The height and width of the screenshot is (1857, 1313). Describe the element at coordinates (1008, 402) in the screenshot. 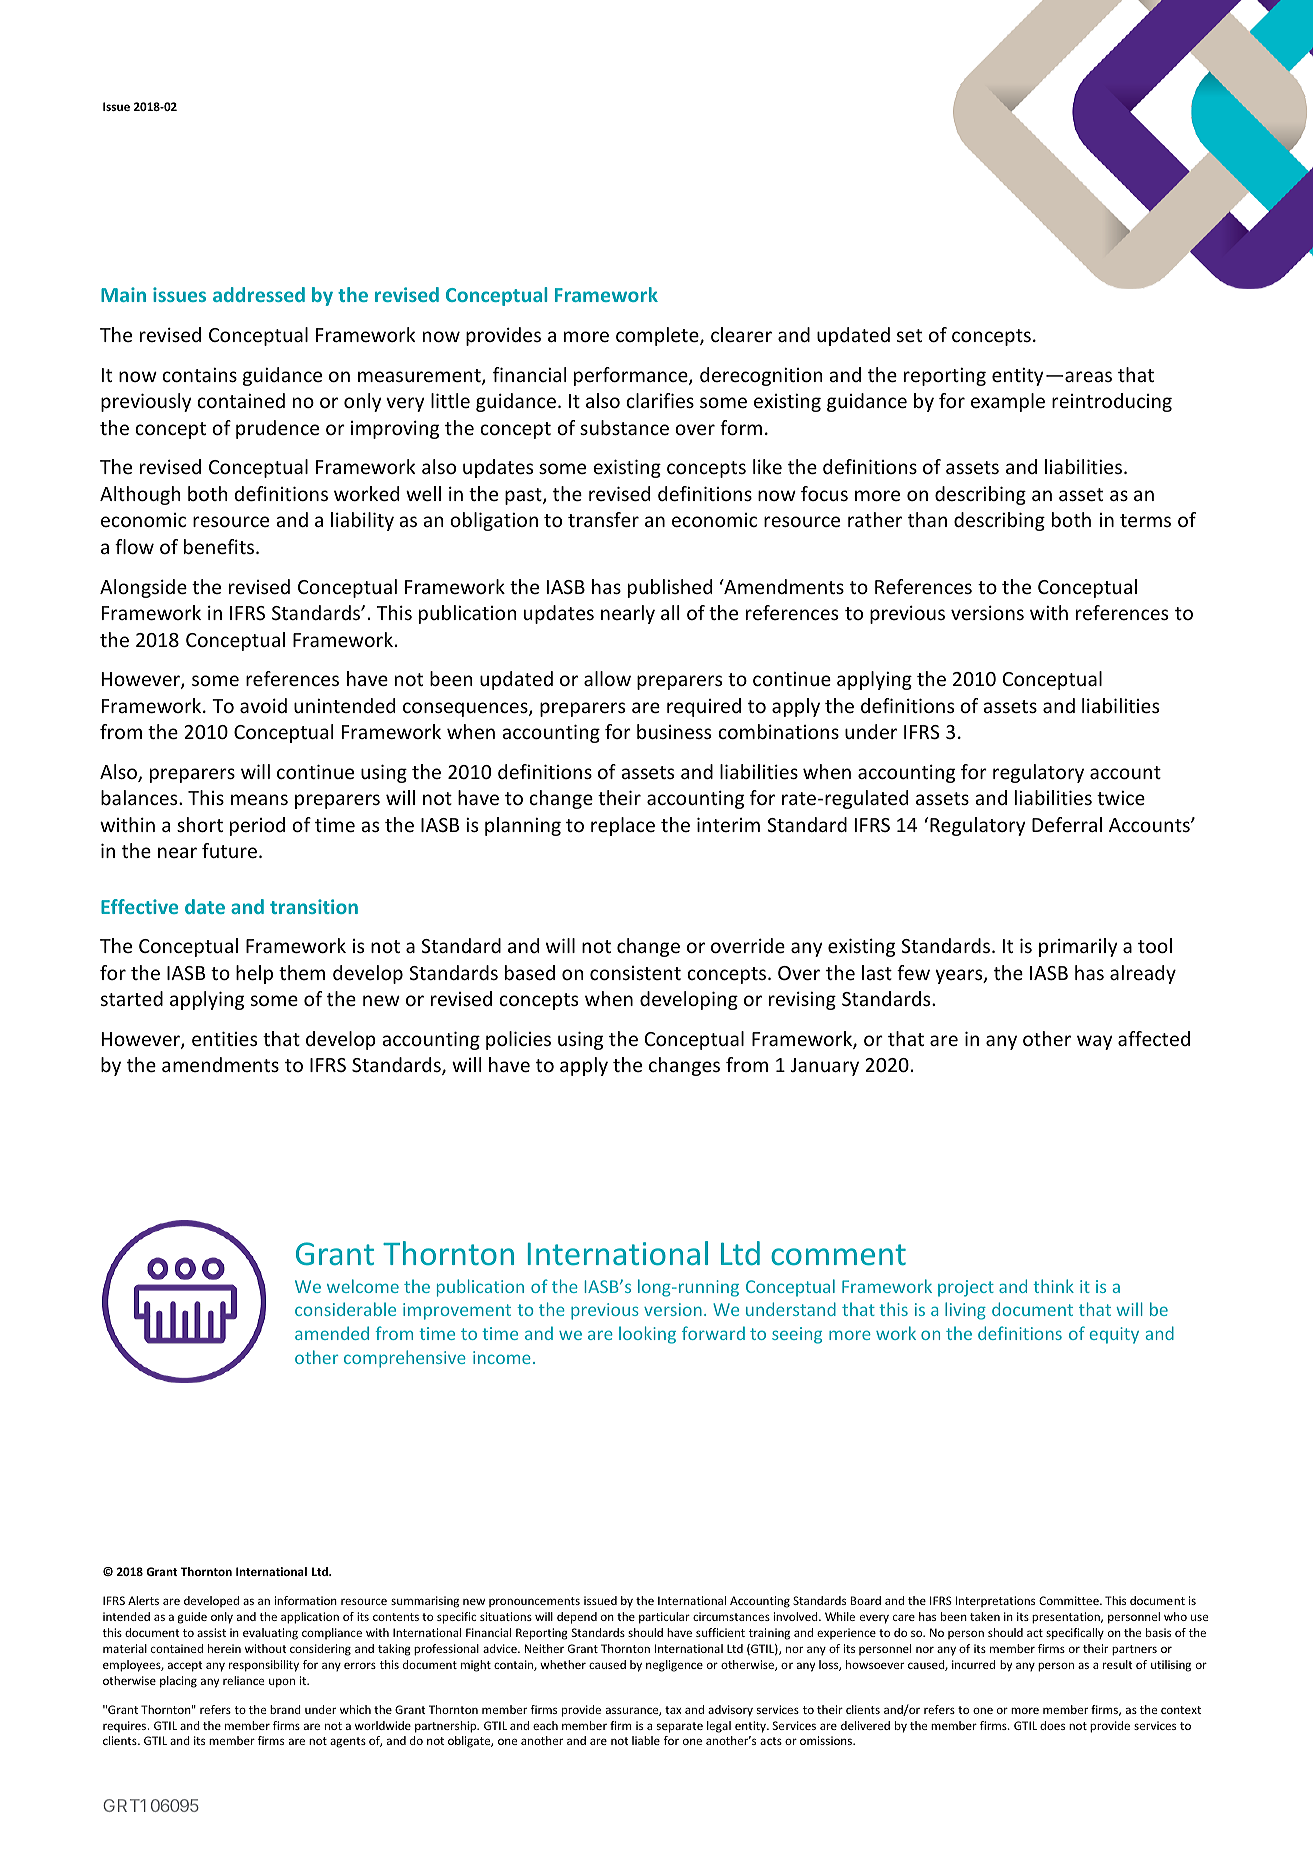

I see `example` at that location.
